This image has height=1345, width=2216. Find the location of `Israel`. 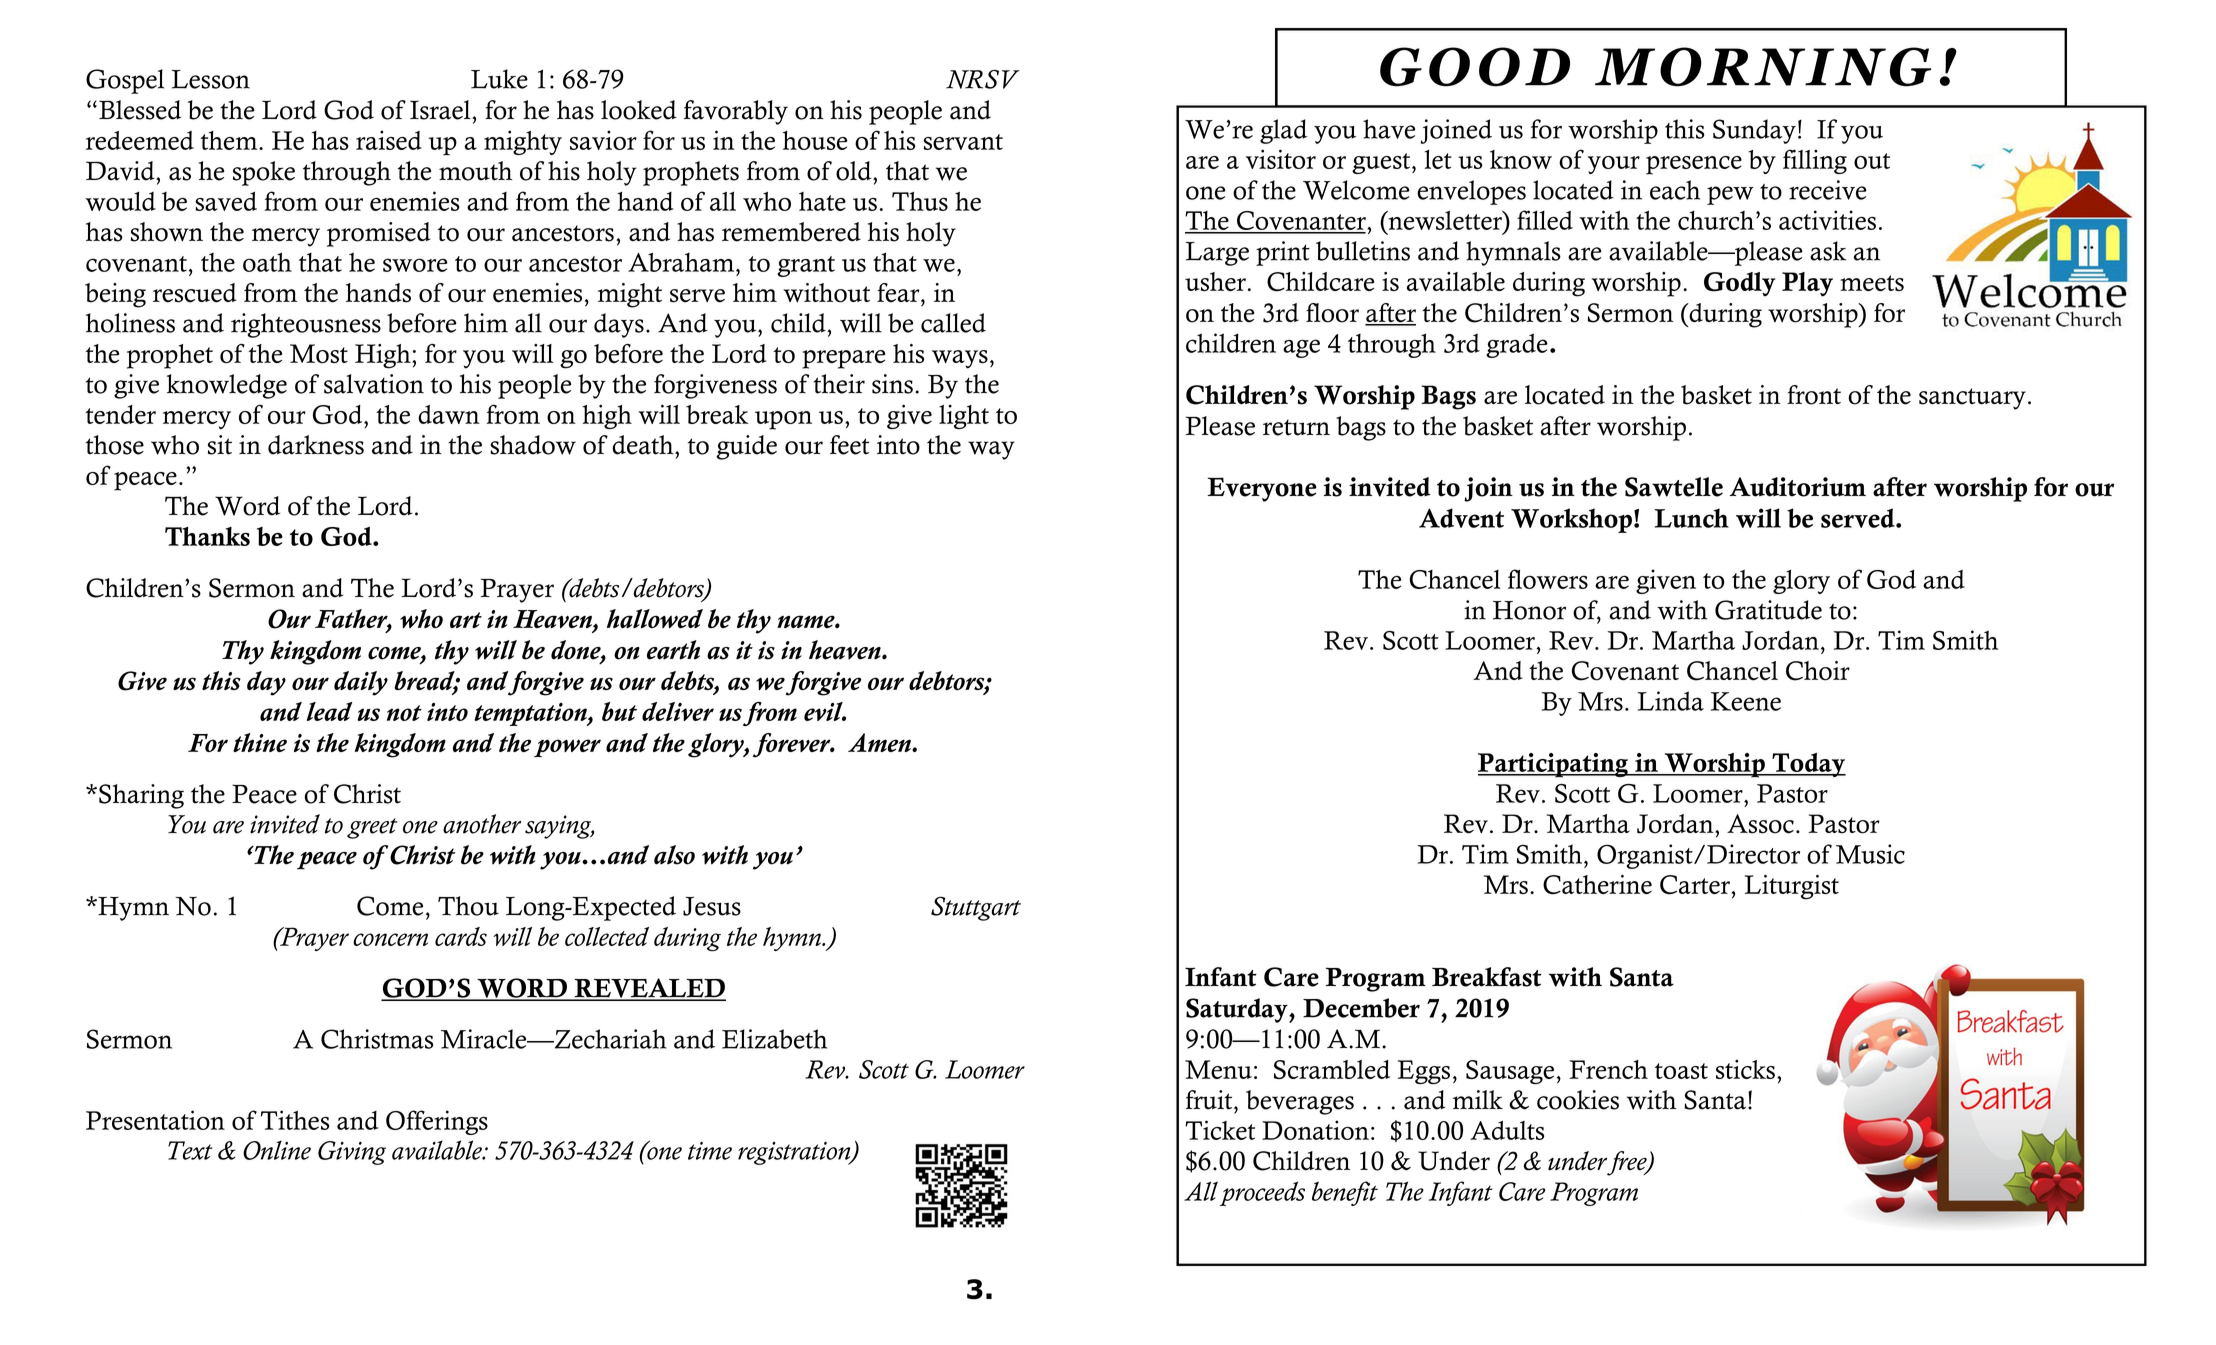

Israel is located at coordinates (441, 110).
